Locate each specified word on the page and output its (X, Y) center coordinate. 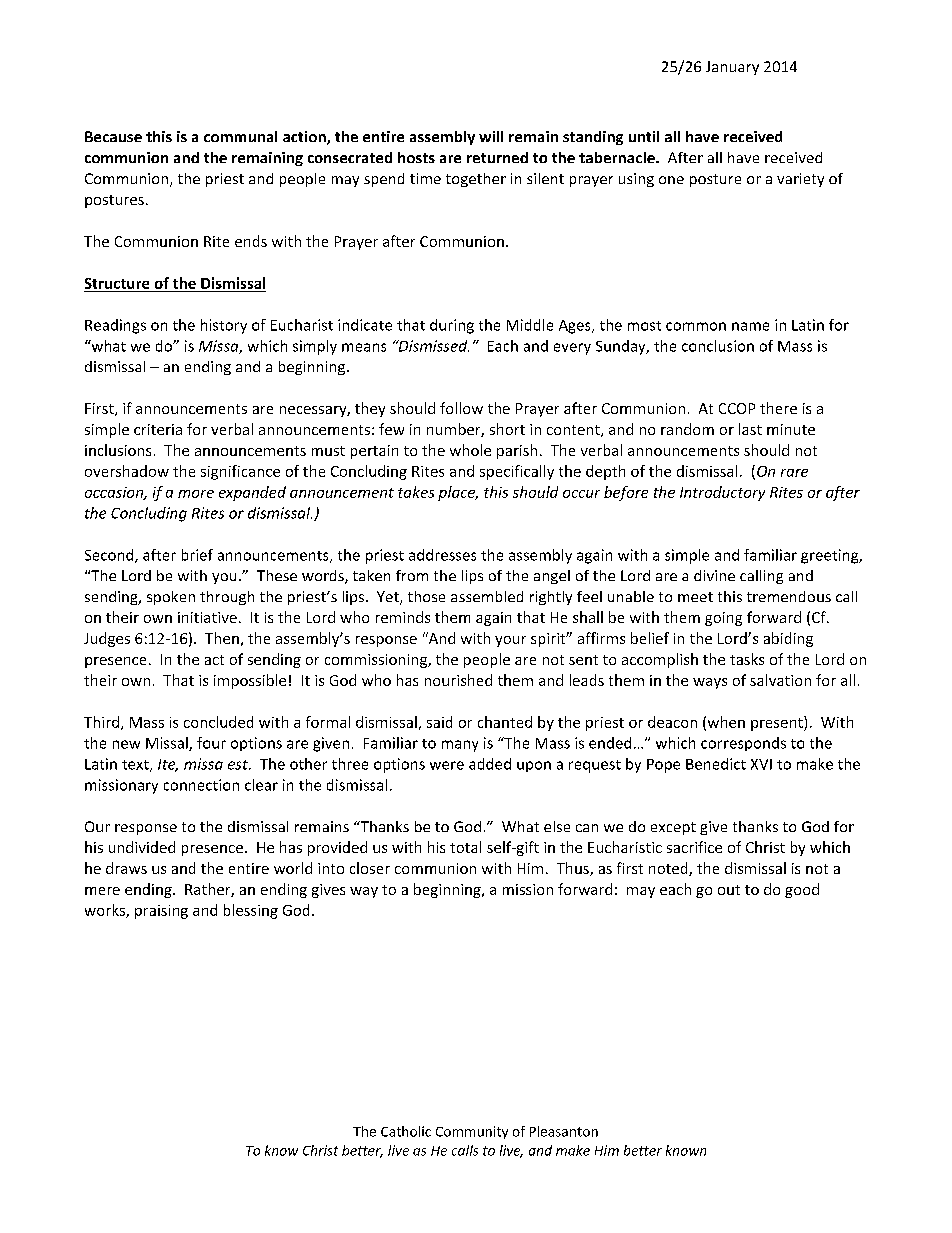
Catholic (406, 1131)
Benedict (716, 764)
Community (472, 1132)
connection (201, 785)
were (447, 765)
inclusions (118, 450)
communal (240, 136)
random (687, 429)
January (732, 68)
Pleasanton (564, 1131)
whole (470, 450)
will (491, 136)
